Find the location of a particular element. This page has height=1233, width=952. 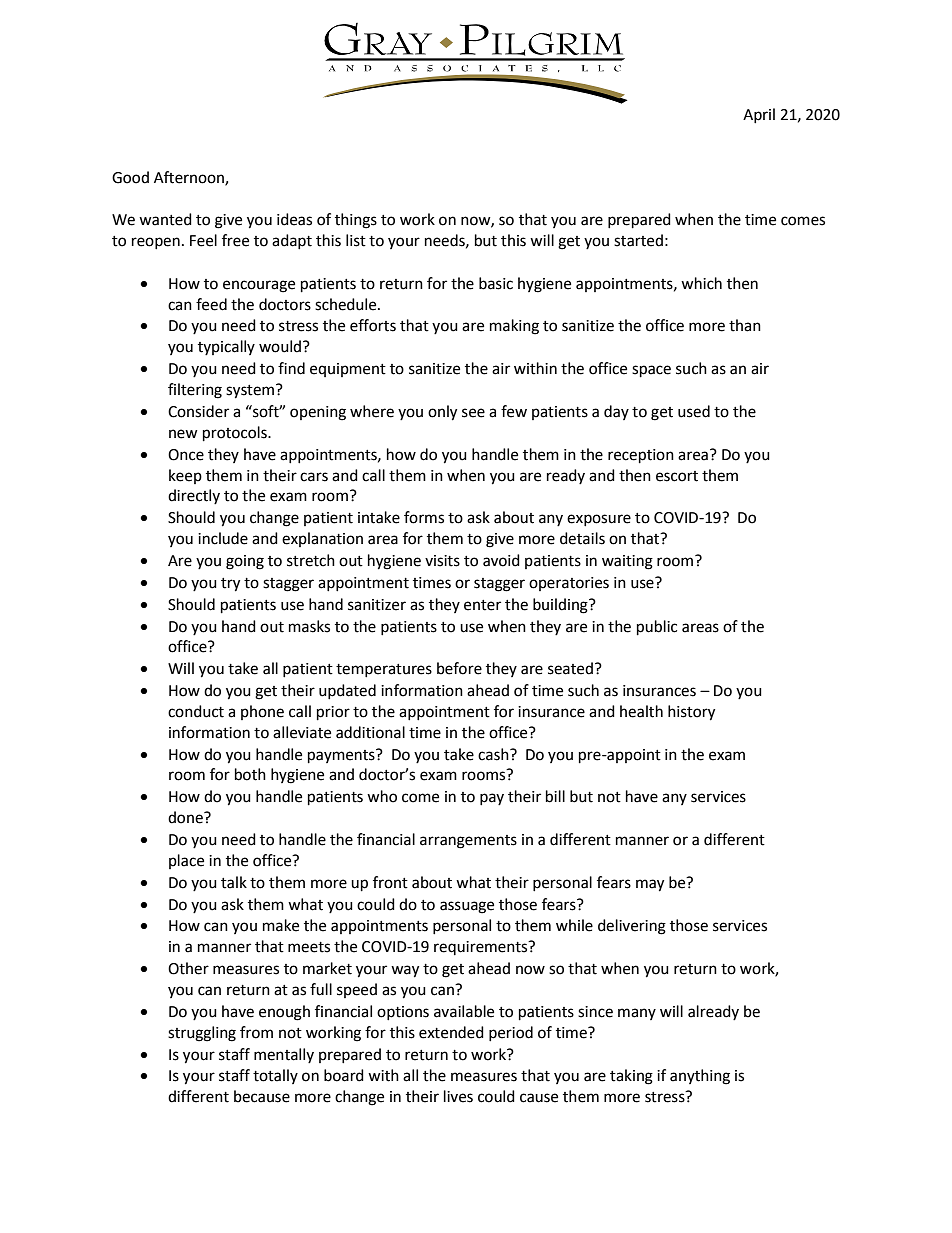

April is located at coordinates (759, 115).
